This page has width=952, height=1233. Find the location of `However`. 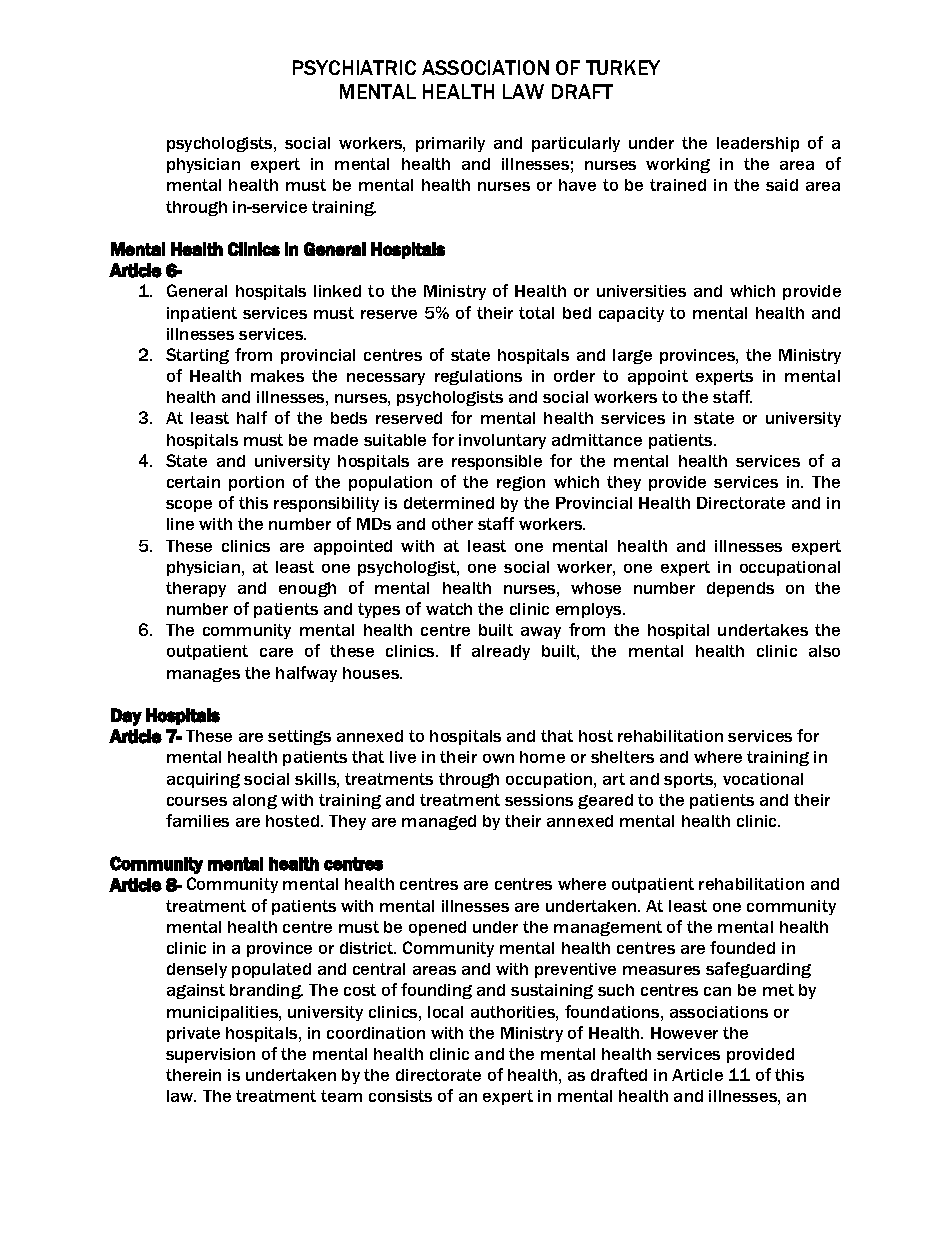

However is located at coordinates (684, 1033).
